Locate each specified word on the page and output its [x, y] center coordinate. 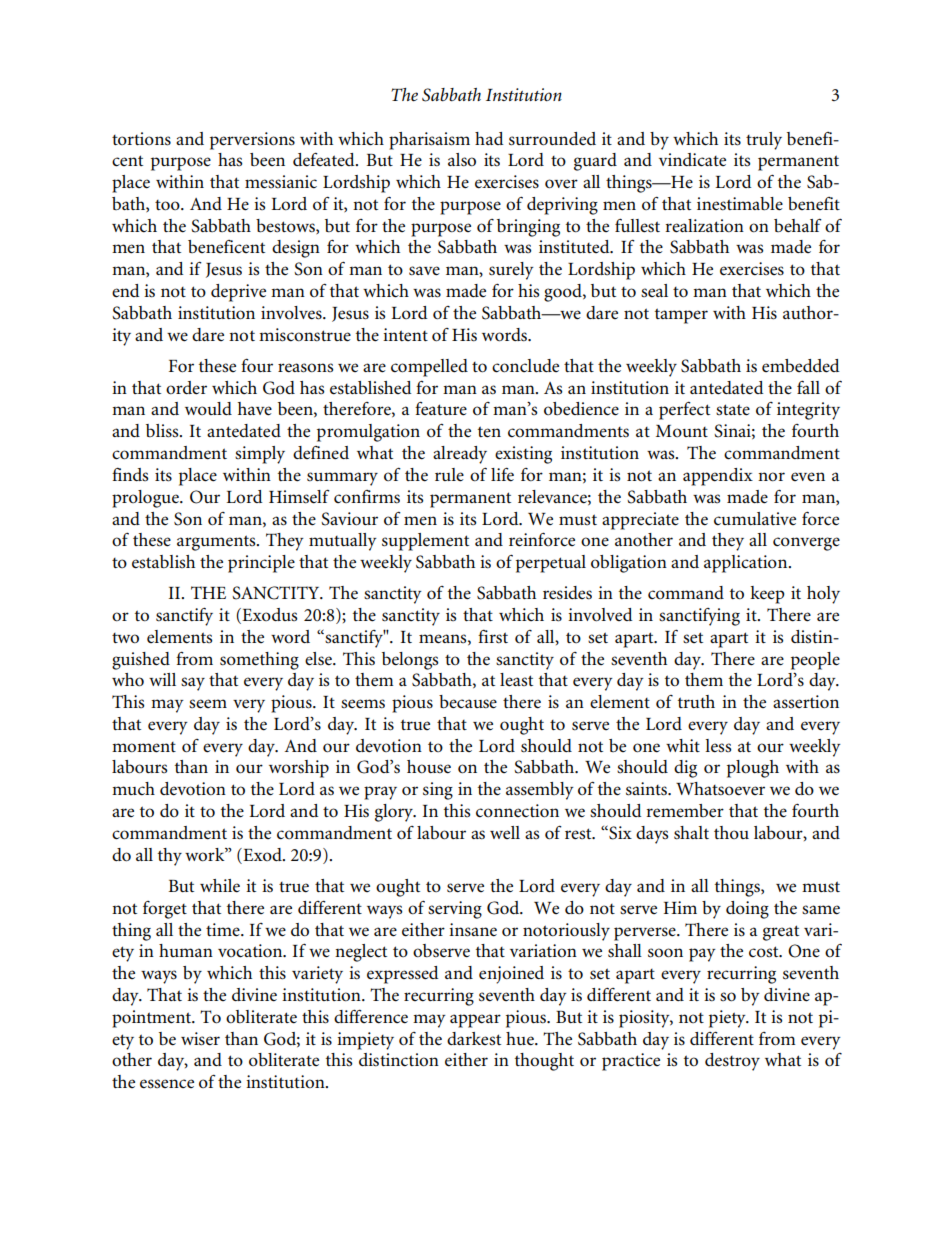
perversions [252, 141]
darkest [474, 1038]
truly [764, 141]
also [462, 160]
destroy [732, 1062]
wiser [200, 1039]
